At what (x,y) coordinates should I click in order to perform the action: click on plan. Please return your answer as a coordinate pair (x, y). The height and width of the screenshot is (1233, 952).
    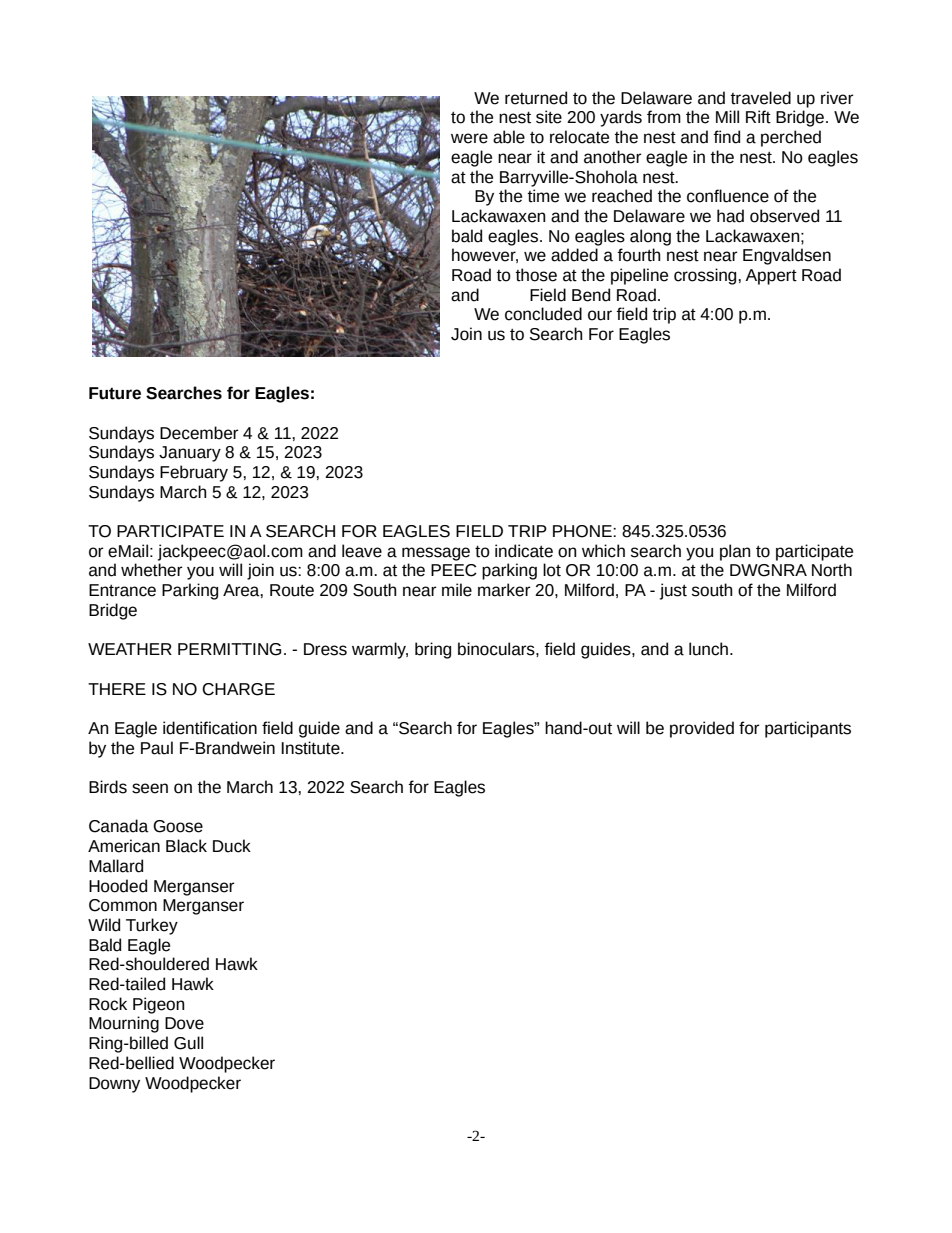
    Looking at the image, I should click on (735, 552).
